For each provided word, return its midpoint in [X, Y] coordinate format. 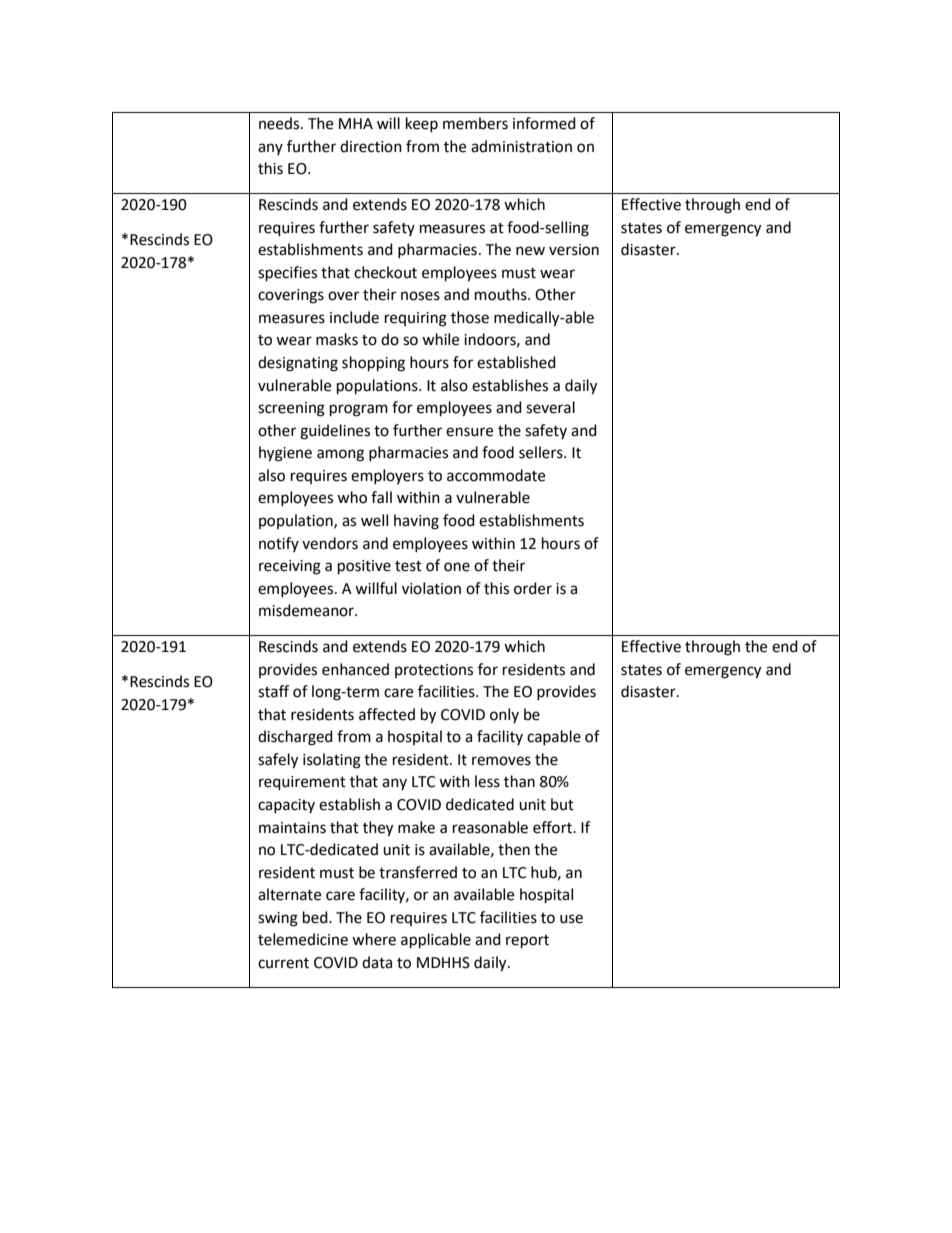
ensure [469, 432]
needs [280, 123]
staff [273, 691]
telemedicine [303, 939]
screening [291, 409]
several [550, 407]
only [504, 715]
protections [434, 671]
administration [521, 146]
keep [422, 124]
